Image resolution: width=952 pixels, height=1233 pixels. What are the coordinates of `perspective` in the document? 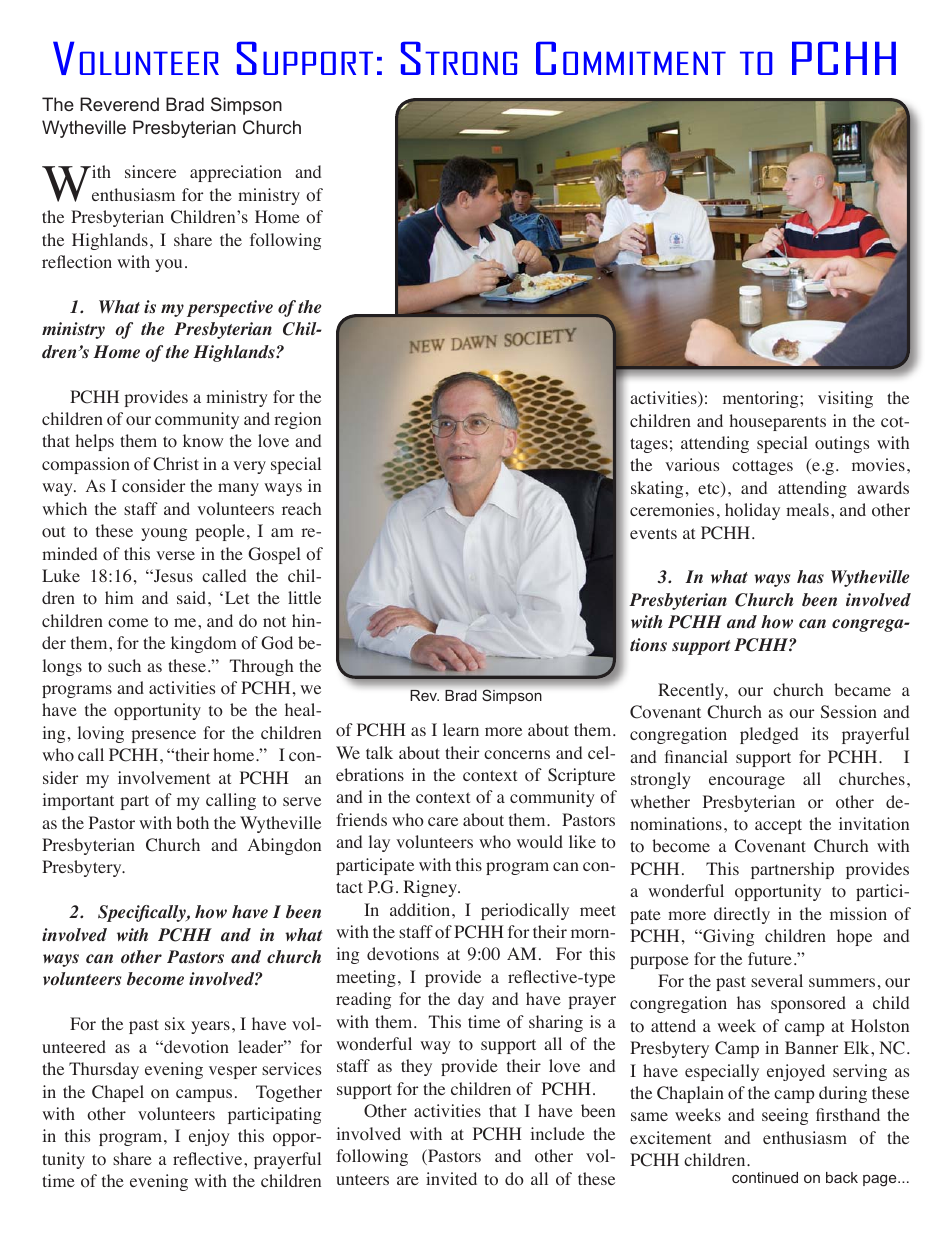 It's located at (230, 308).
